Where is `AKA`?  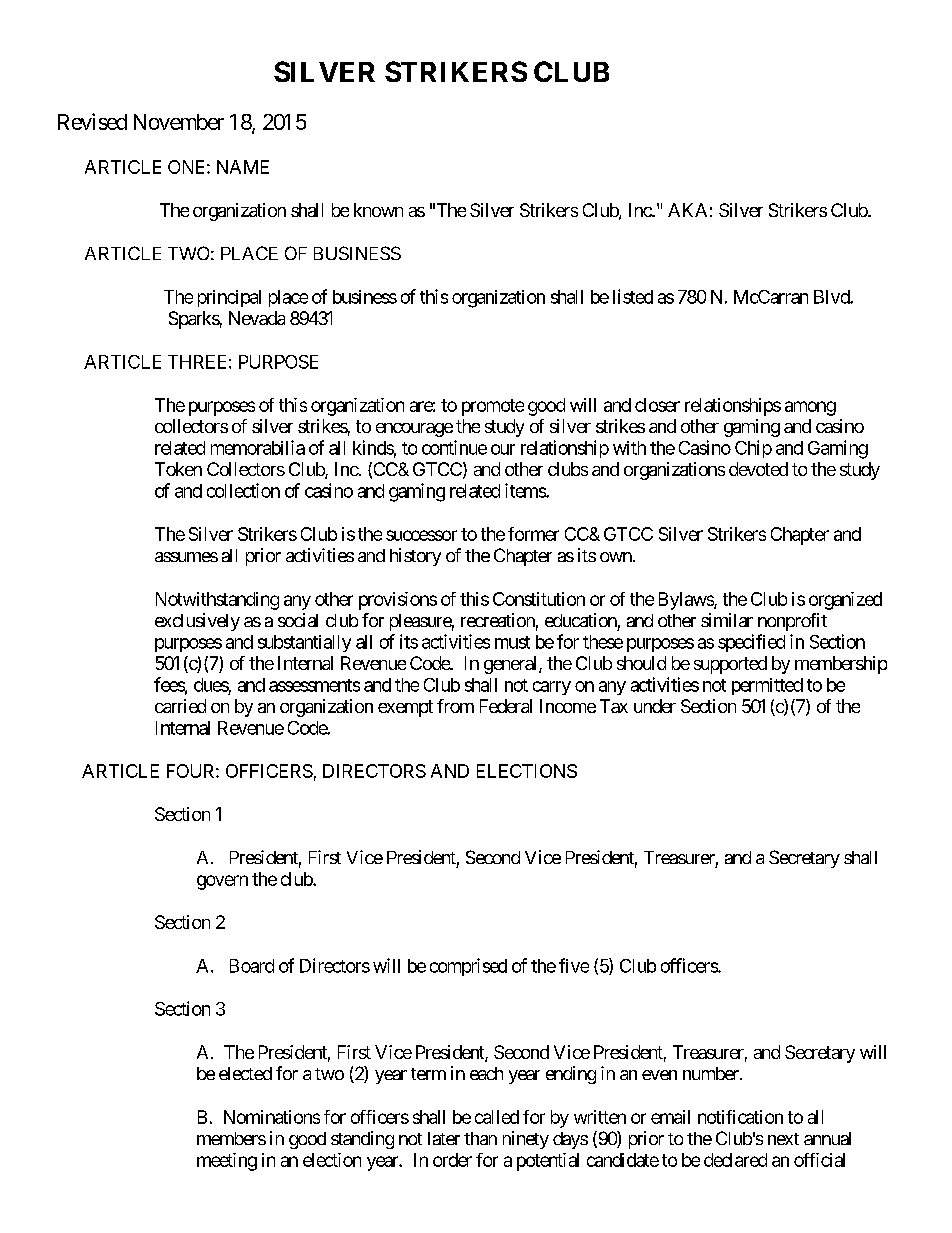
AKA is located at coordinates (687, 210).
